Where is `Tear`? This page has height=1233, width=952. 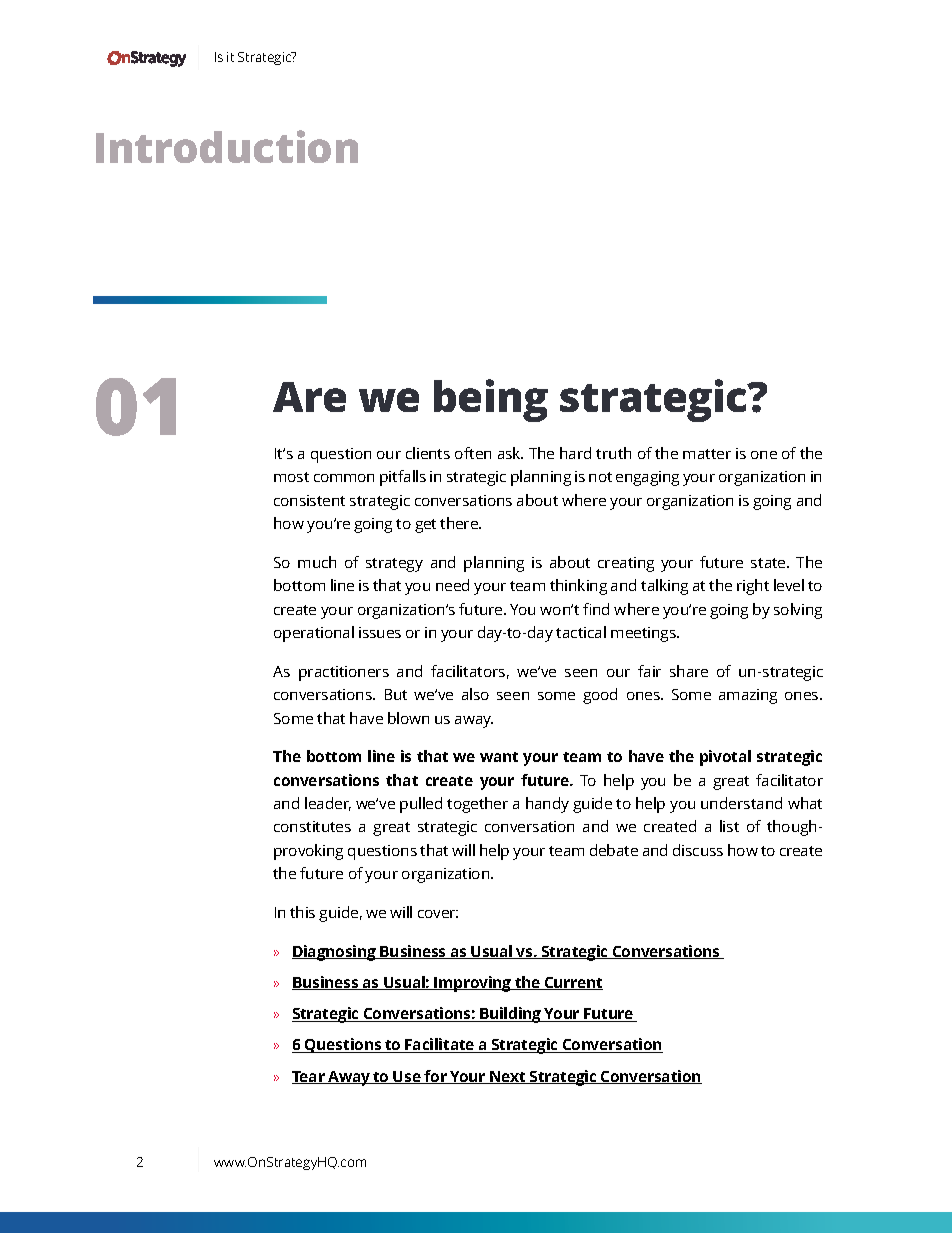
Tear is located at coordinates (309, 1077).
